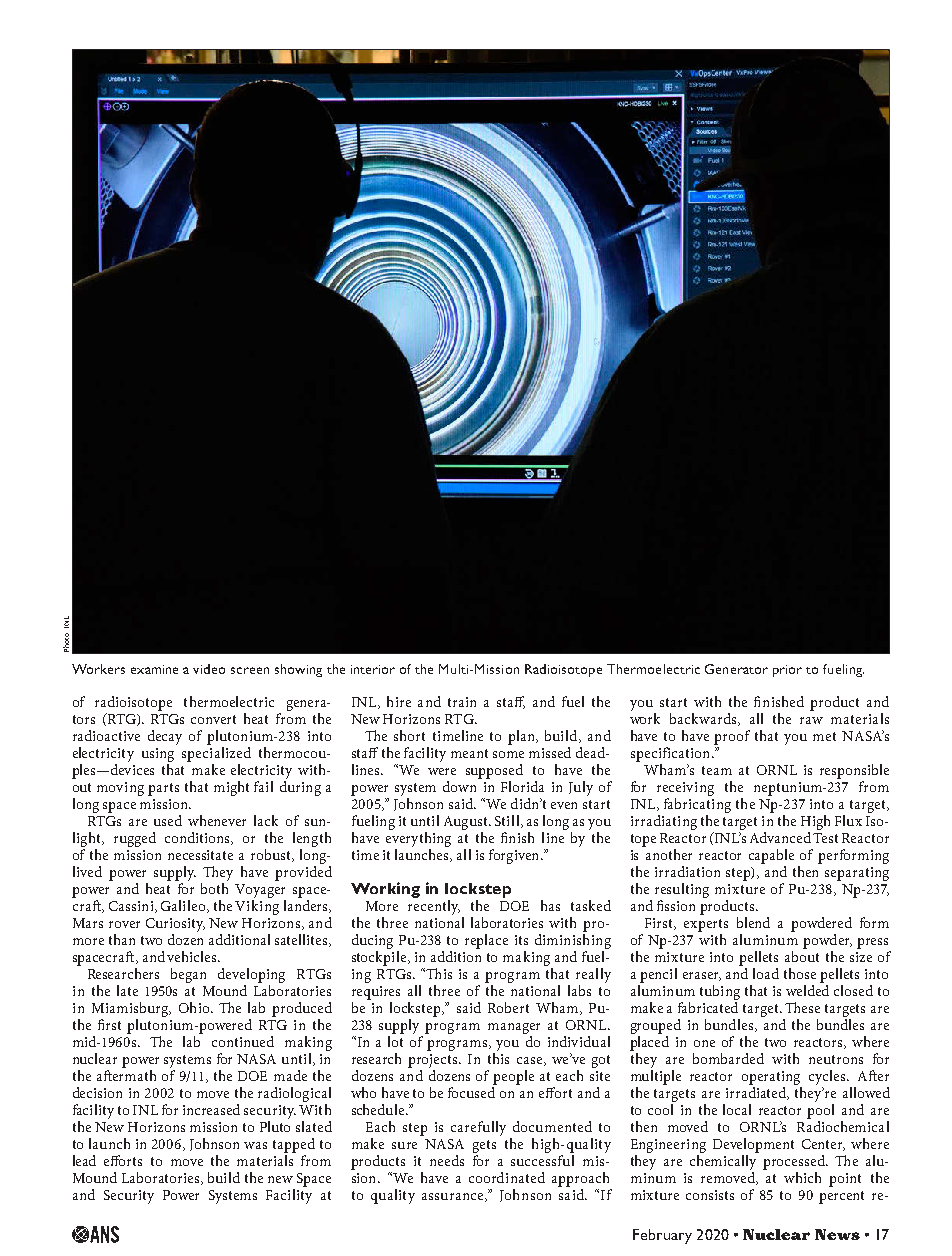 The height and width of the page is (1256, 952). Describe the element at coordinates (459, 786) in the page. I see `down` at that location.
